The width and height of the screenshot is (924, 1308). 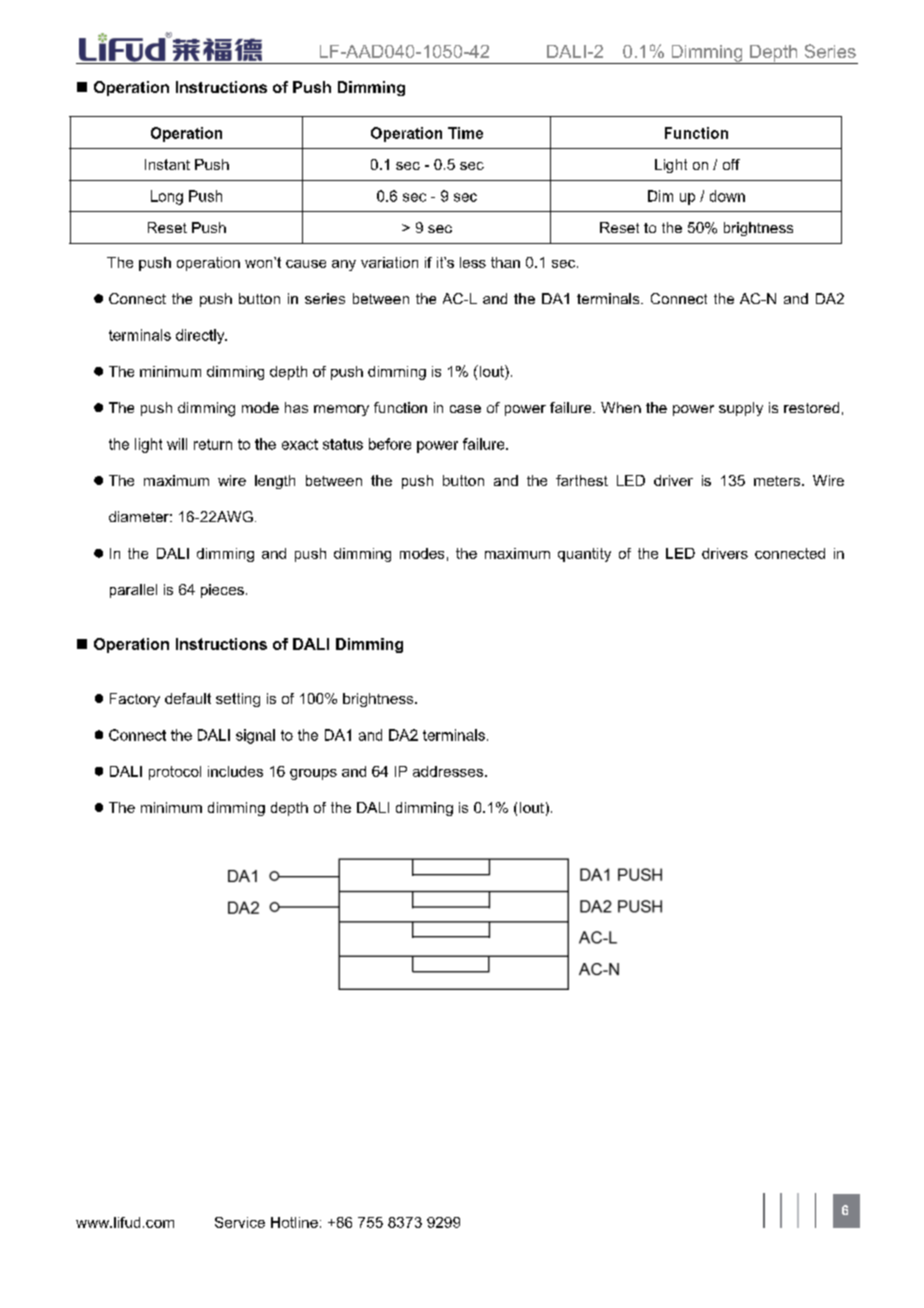 I want to click on addresses, so click(x=448, y=771).
